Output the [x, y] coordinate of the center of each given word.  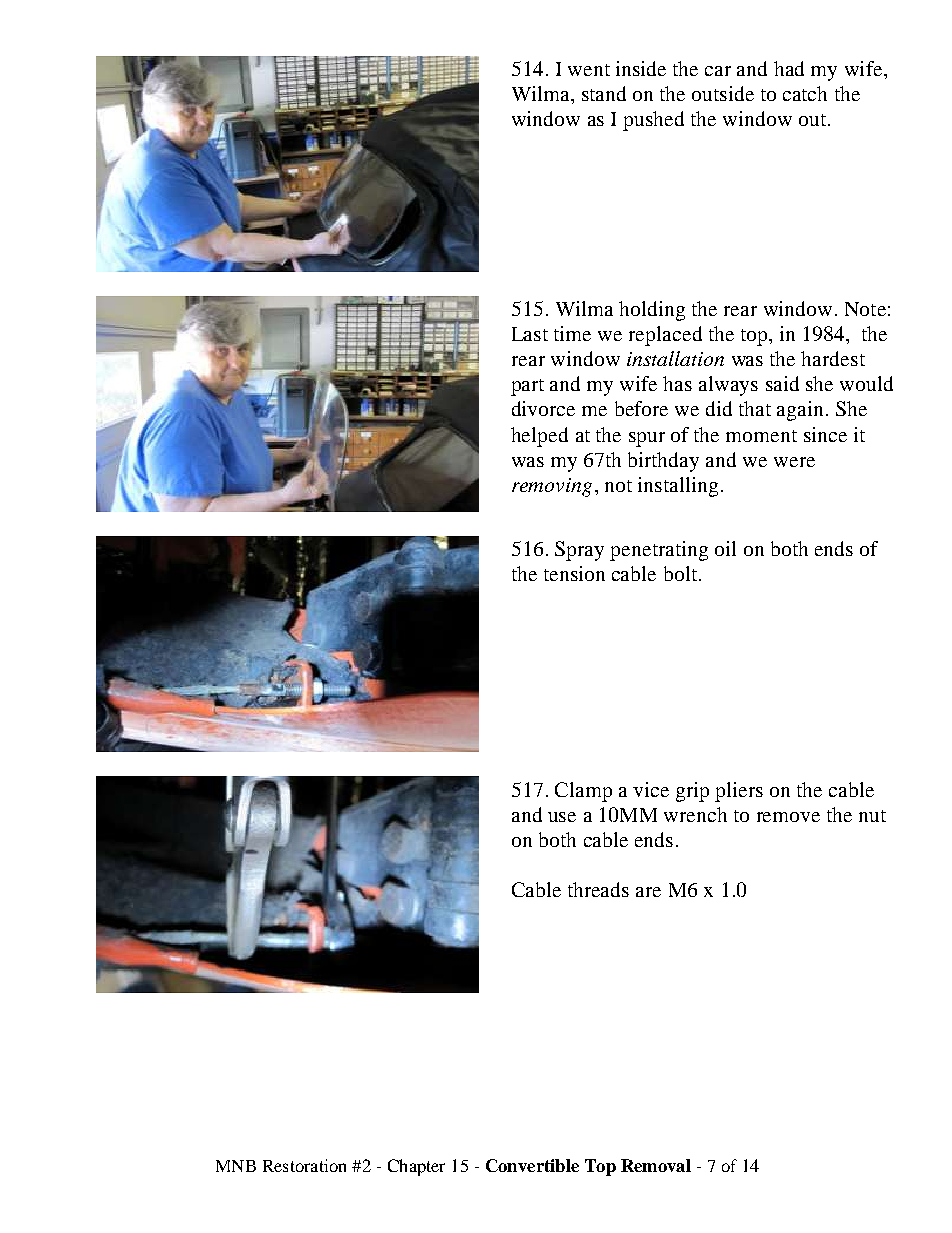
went [589, 70]
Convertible [532, 1165]
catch [805, 93]
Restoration [304, 1165]
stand [604, 93]
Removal [656, 1165]
